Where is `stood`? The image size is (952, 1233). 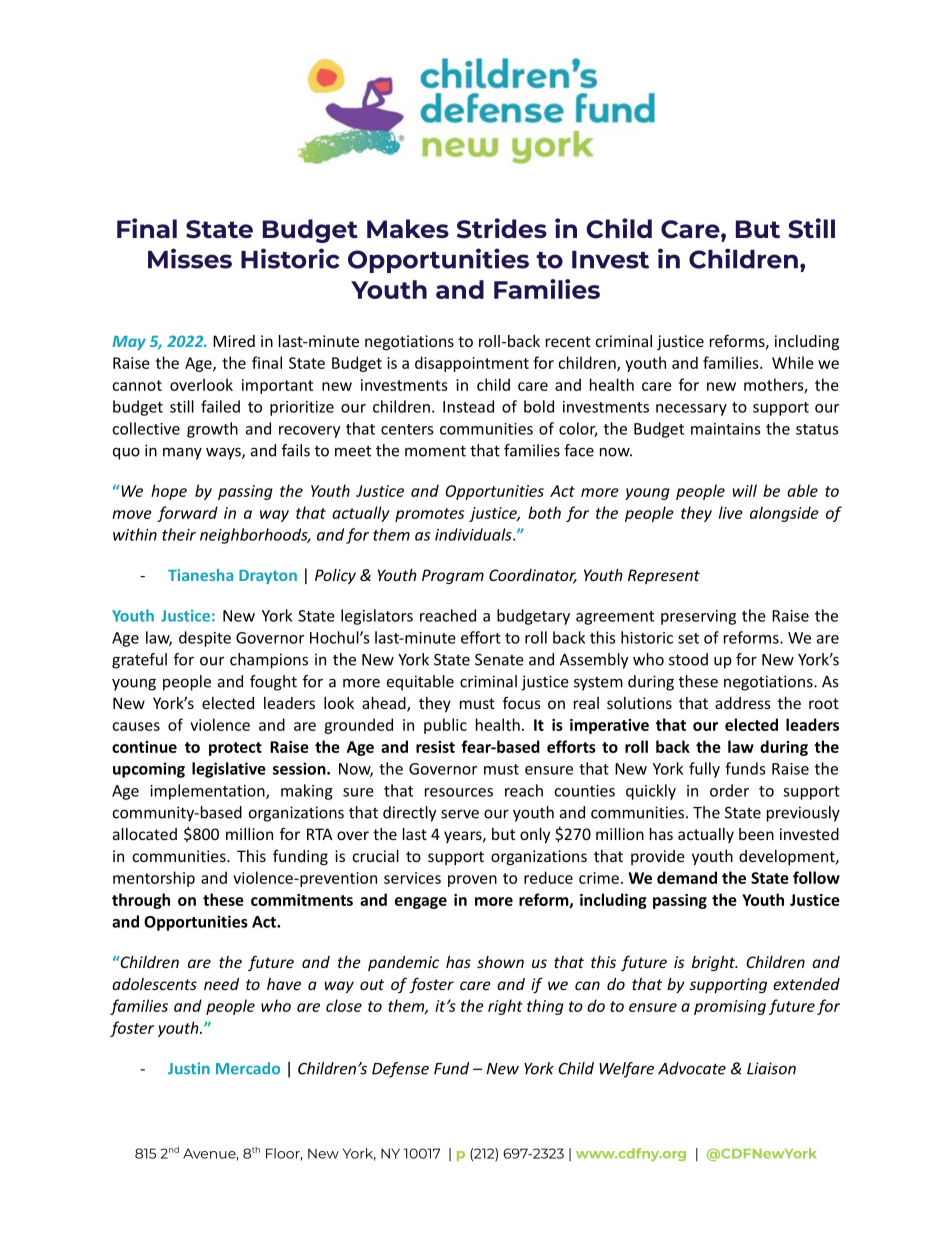 stood is located at coordinates (688, 659).
